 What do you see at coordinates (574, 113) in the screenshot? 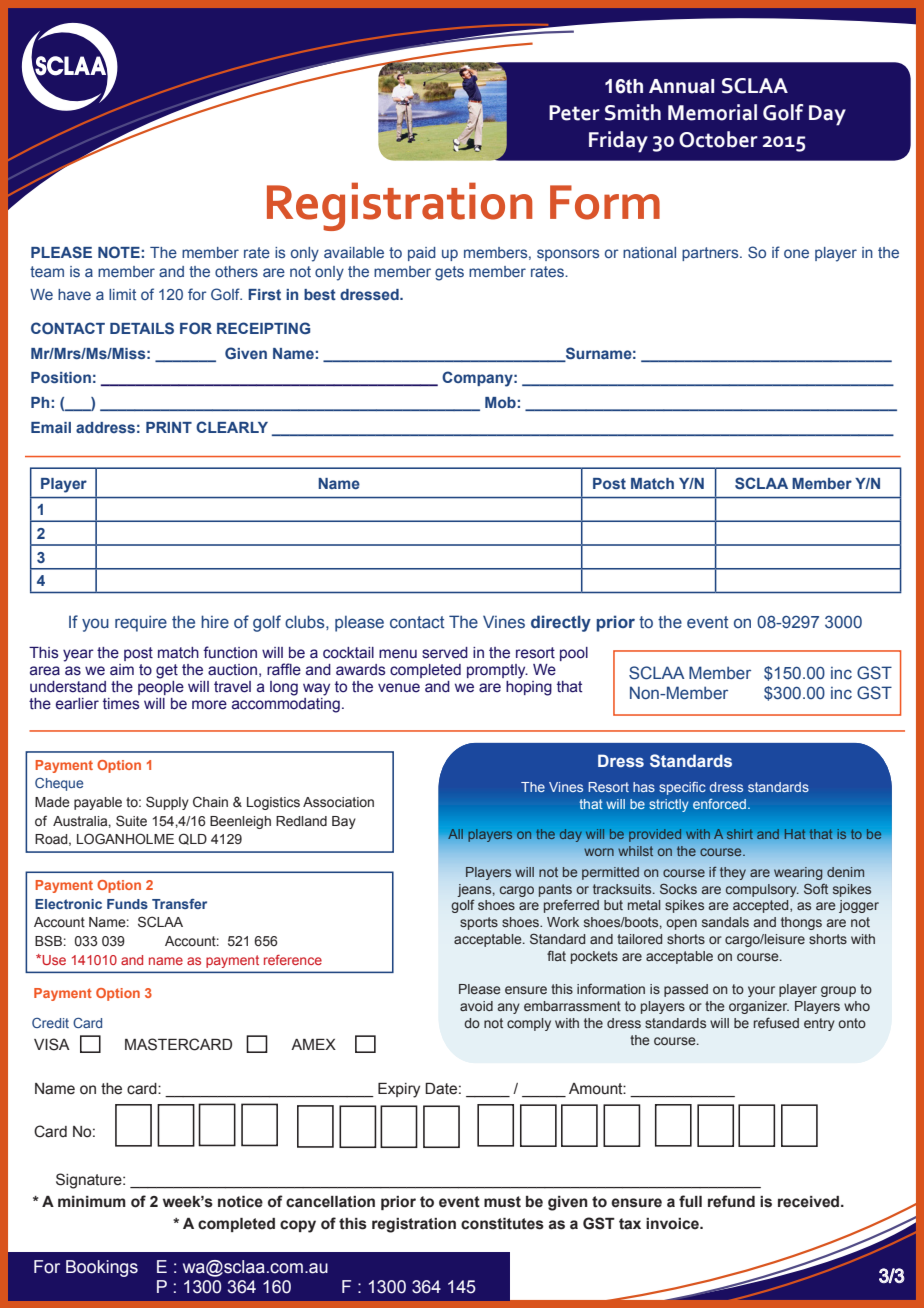
I see `Peter` at bounding box center [574, 113].
